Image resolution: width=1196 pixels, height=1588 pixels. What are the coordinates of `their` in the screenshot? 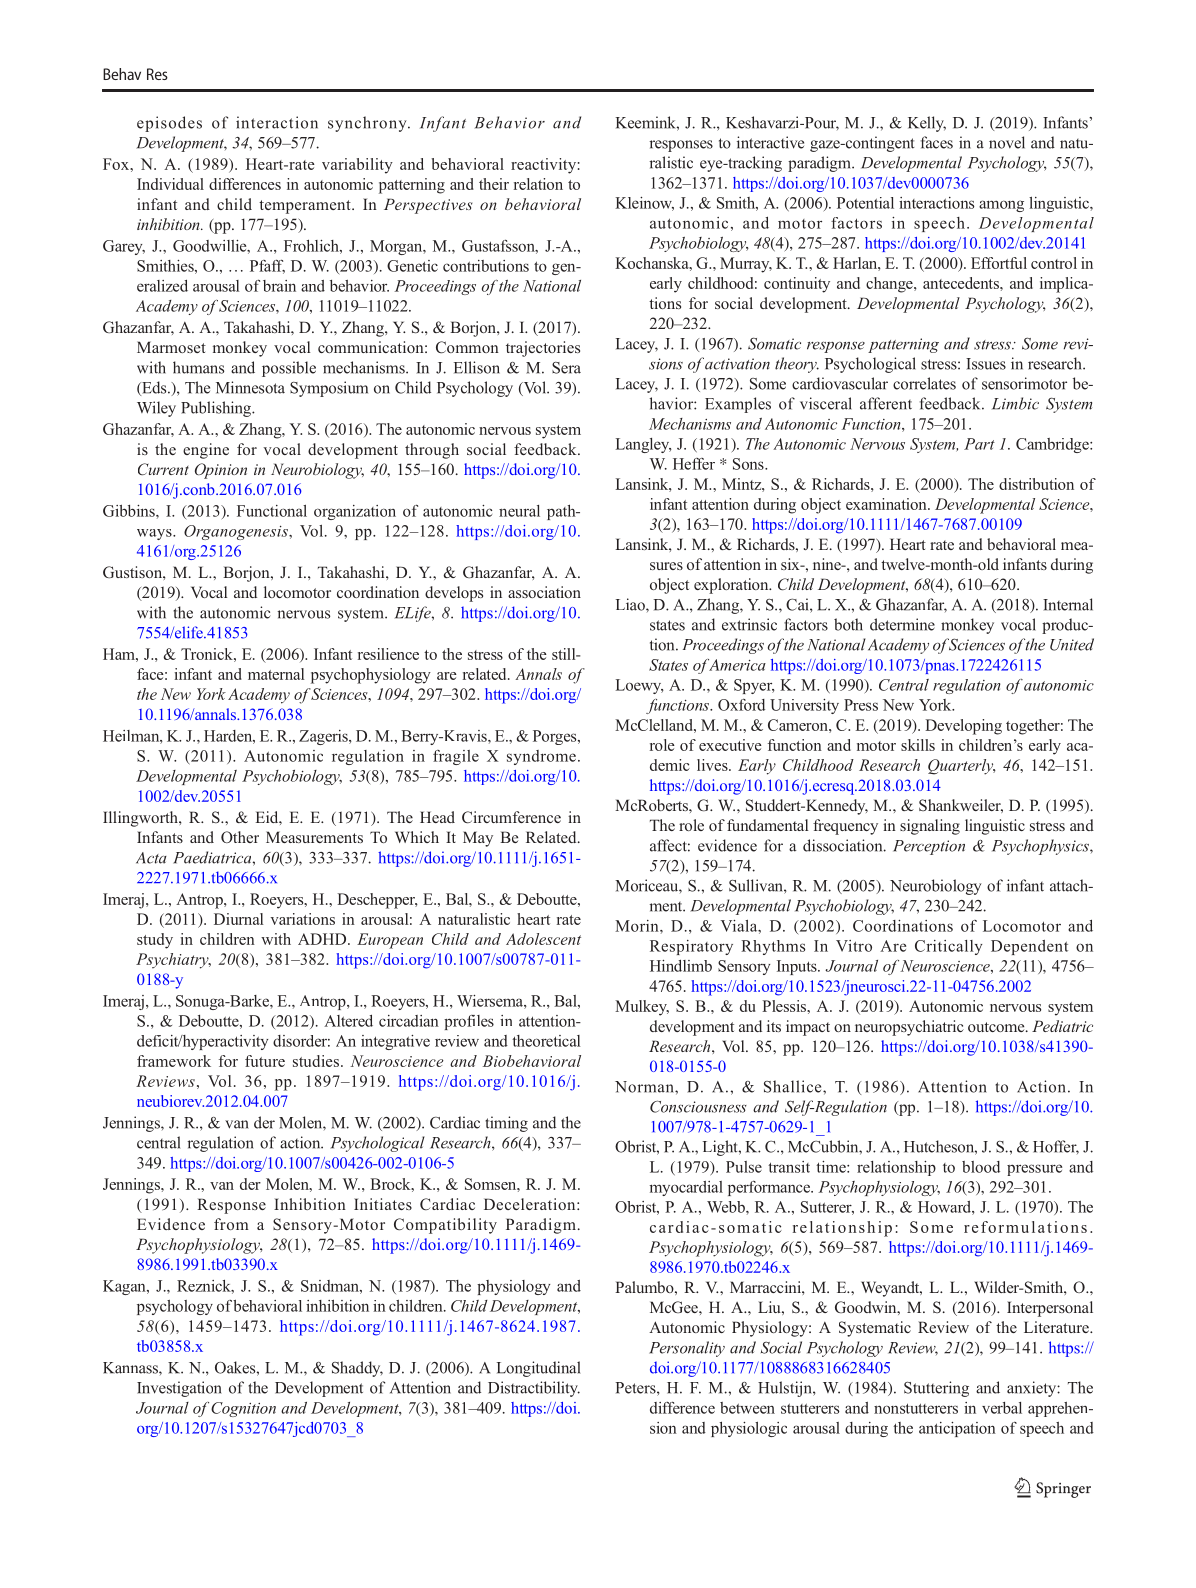 It's located at (494, 184).
